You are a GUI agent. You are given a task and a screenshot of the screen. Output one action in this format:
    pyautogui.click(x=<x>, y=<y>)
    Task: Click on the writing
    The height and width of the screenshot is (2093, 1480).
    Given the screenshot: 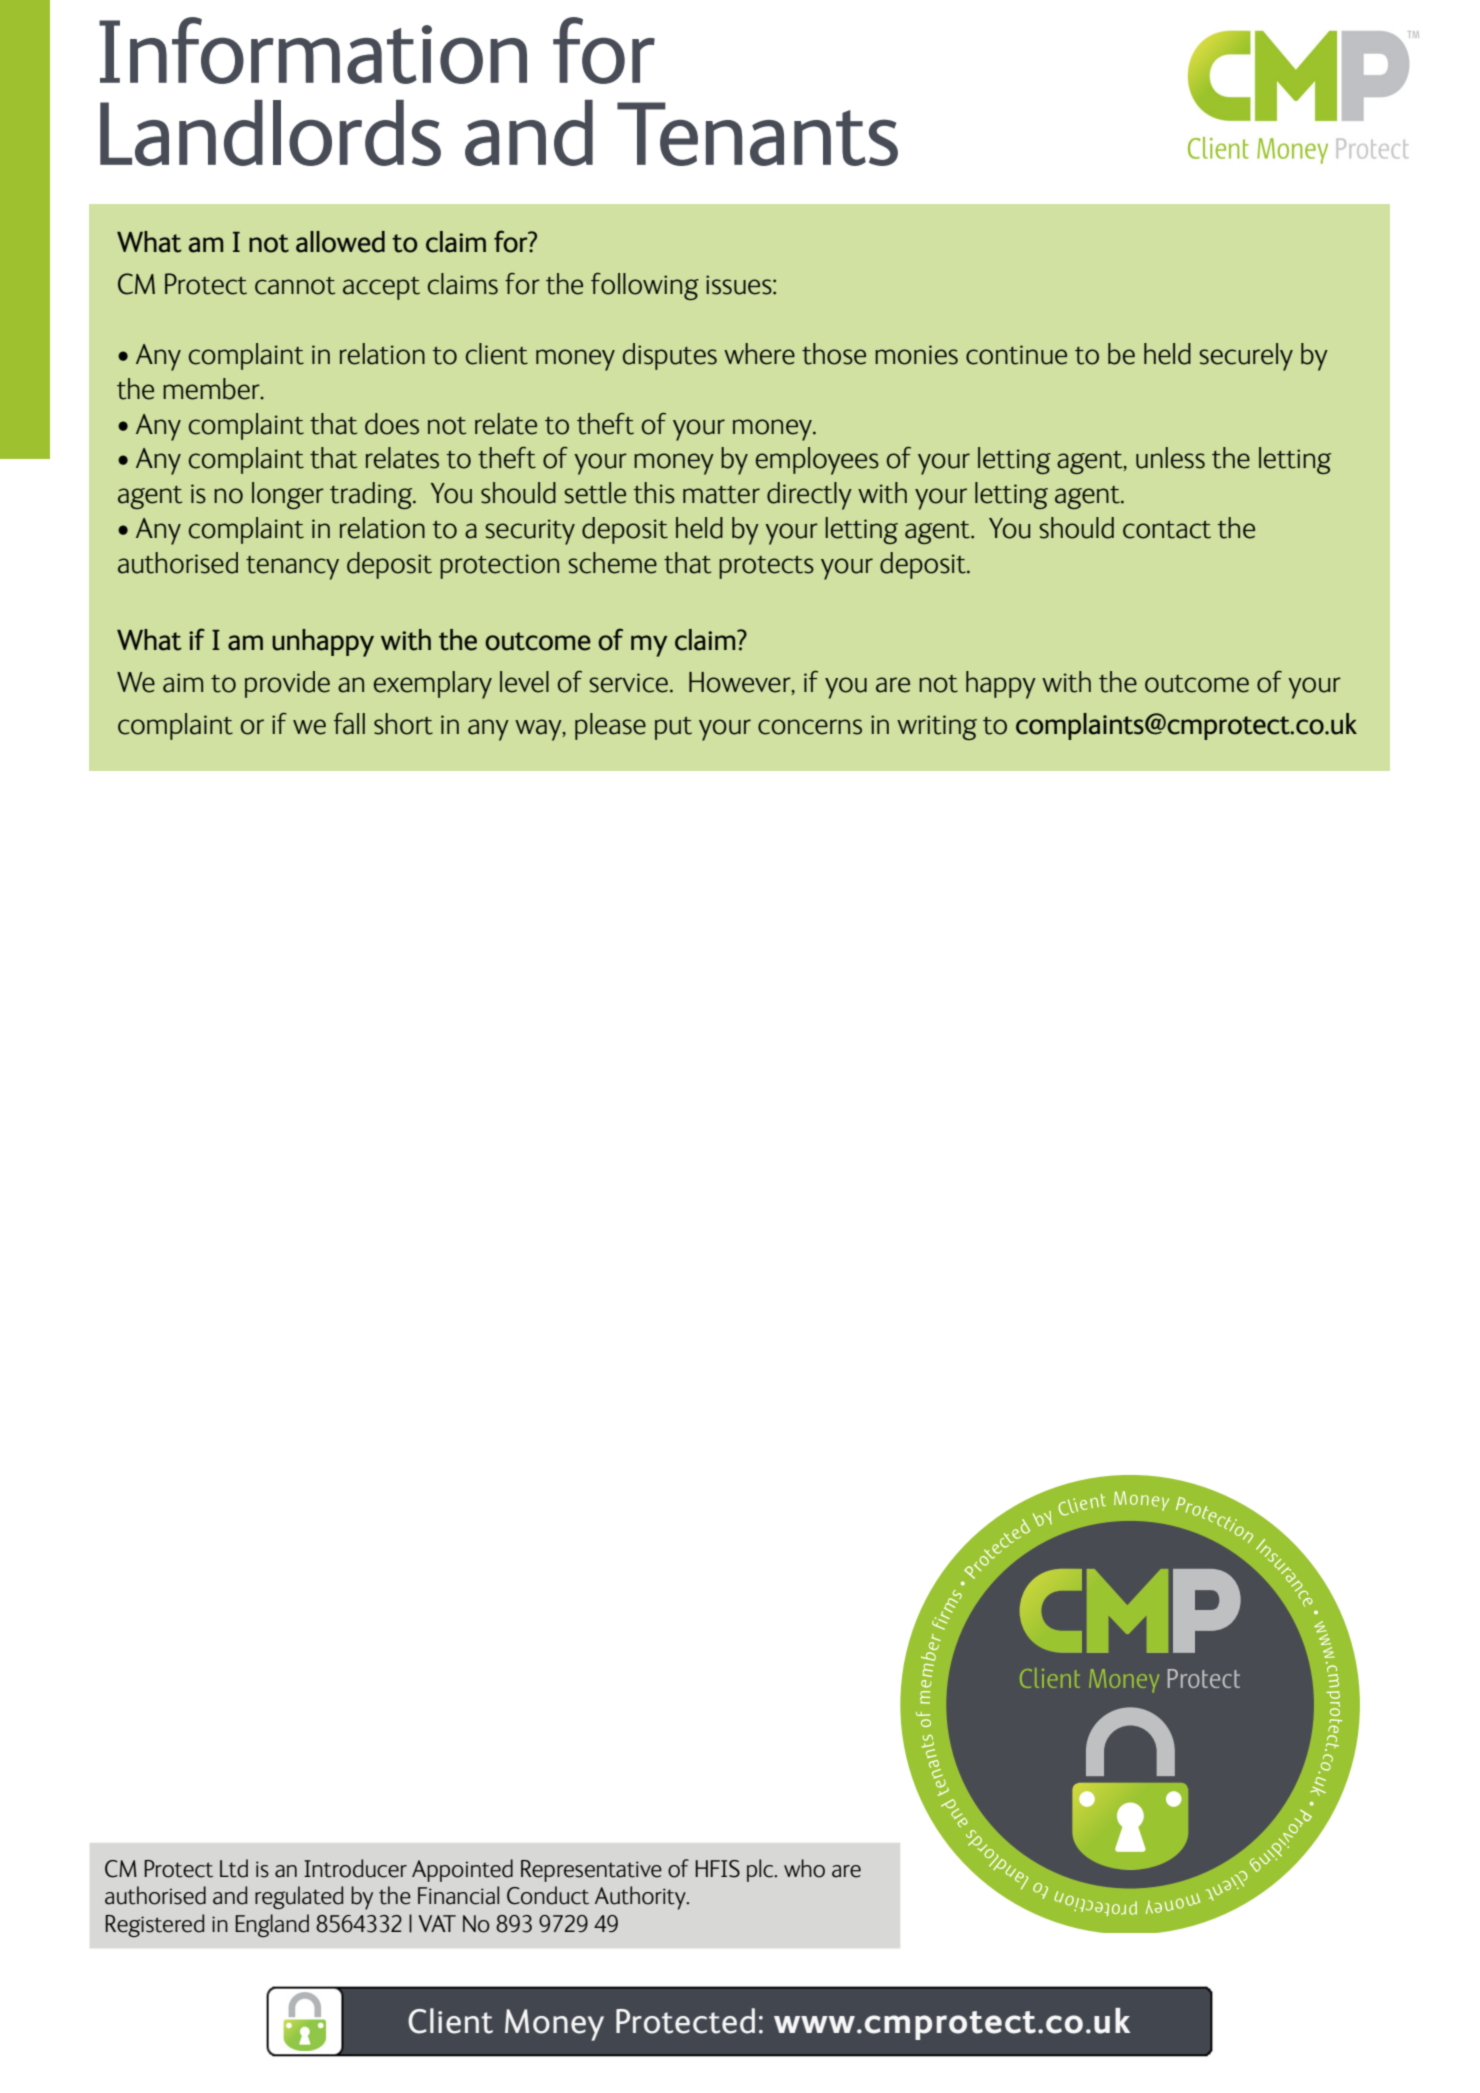 What is the action you would take?
    pyautogui.click(x=937, y=727)
